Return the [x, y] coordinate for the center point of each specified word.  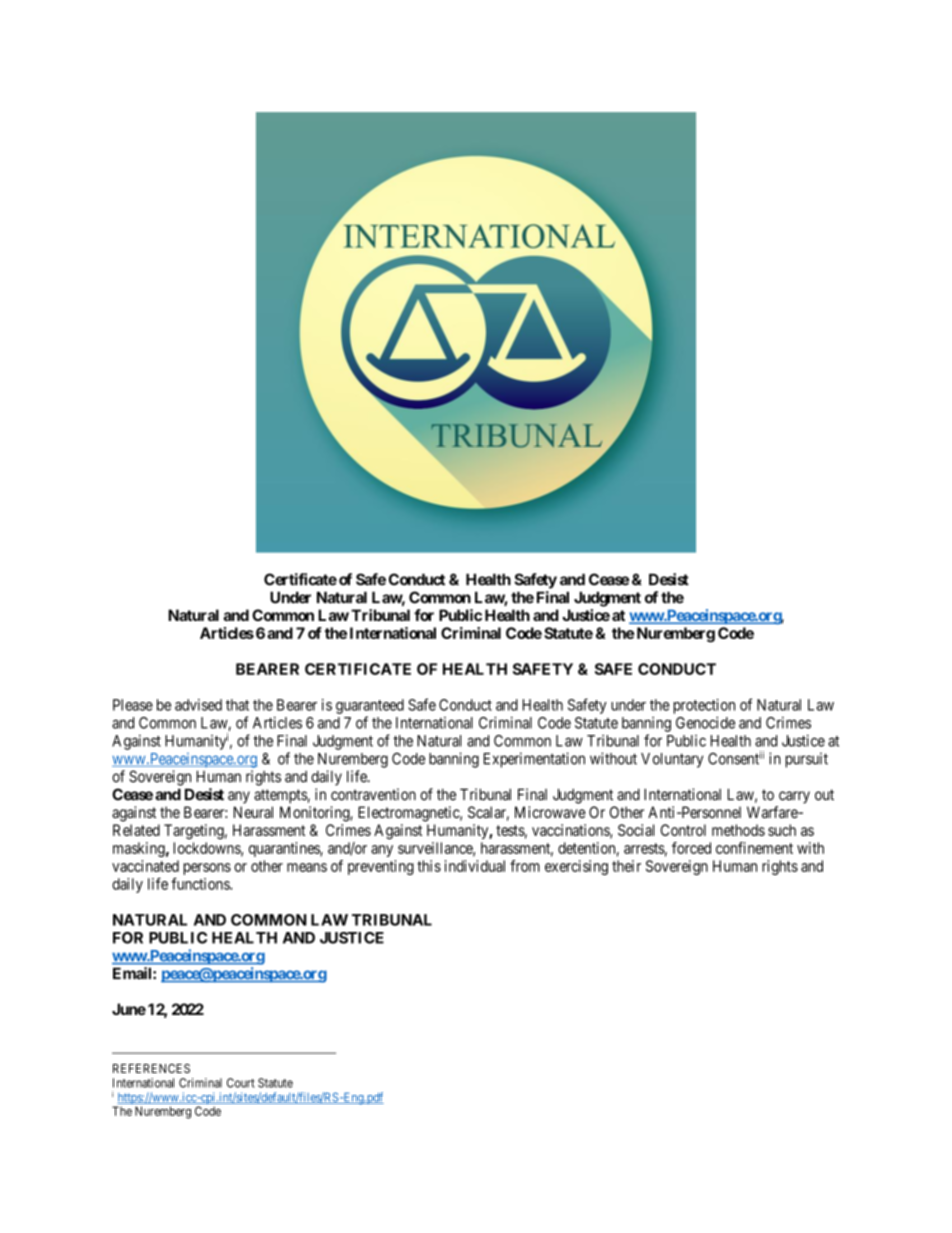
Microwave [550, 812]
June [129, 1009]
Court [241, 1083]
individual [475, 866]
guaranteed [370, 706]
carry [794, 797]
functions [201, 883]
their [626, 866]
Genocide [705, 722]
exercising [576, 867]
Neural [253, 812]
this [429, 866]
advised [198, 705]
